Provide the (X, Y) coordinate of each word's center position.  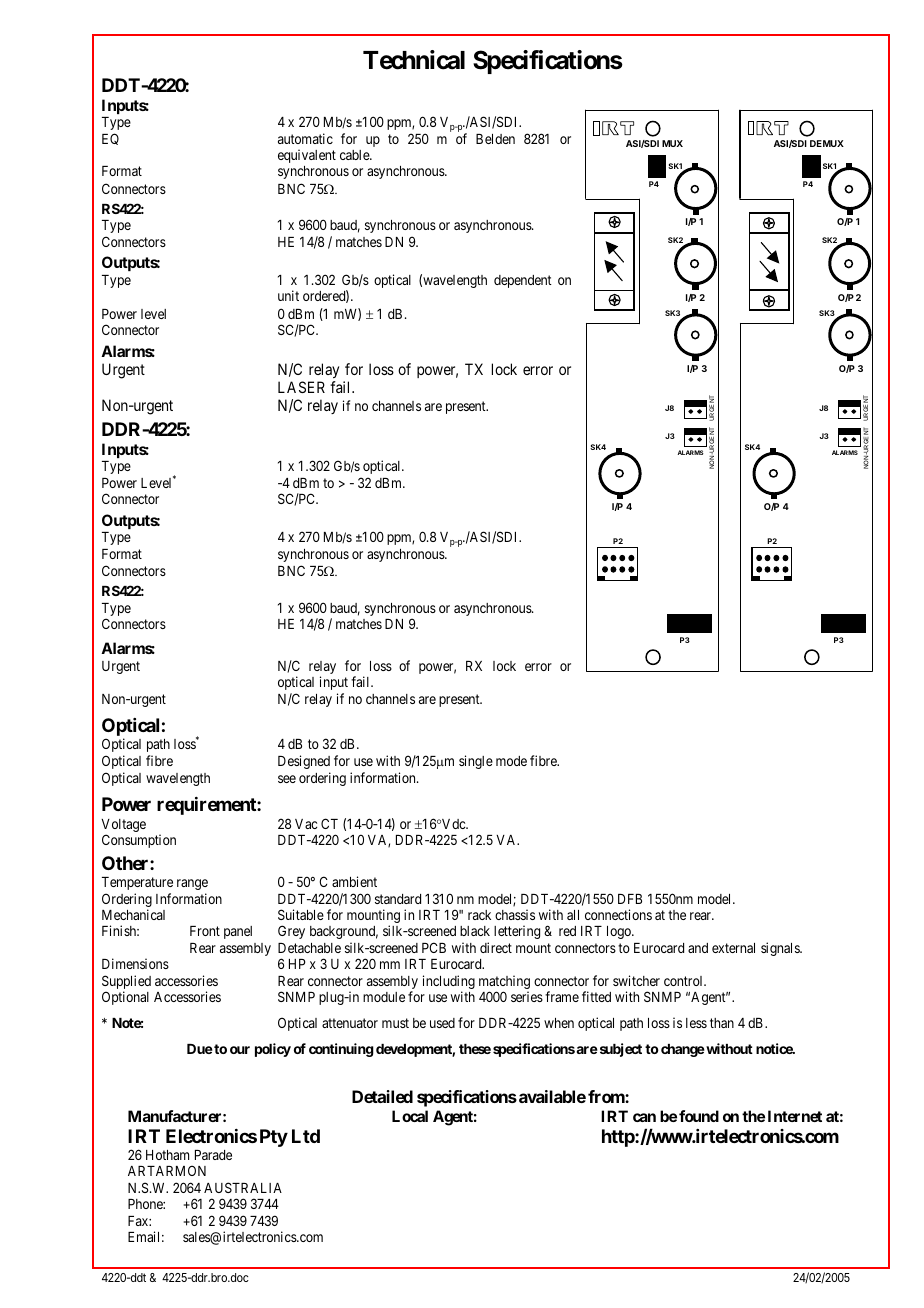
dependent (523, 281)
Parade (213, 1155)
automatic (305, 138)
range (192, 884)
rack (479, 915)
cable (355, 155)
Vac (306, 824)
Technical (414, 60)
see (287, 779)
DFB (630, 899)
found (699, 1116)
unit (288, 295)
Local (410, 1116)
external (733, 948)
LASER (301, 387)
